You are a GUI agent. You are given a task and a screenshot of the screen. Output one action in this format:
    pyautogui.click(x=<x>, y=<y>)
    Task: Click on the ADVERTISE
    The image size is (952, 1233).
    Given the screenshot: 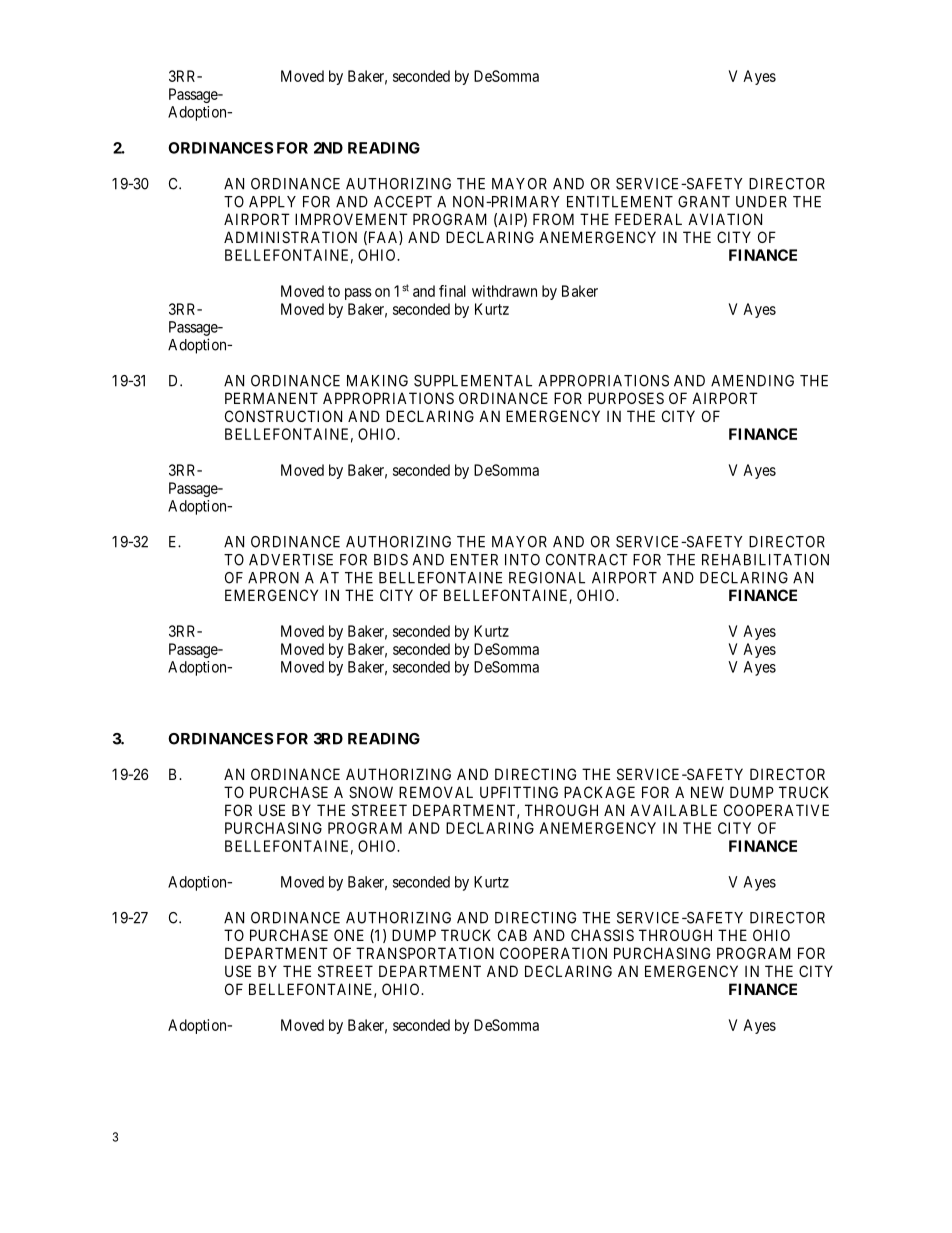 What is the action you would take?
    pyautogui.click(x=291, y=560)
